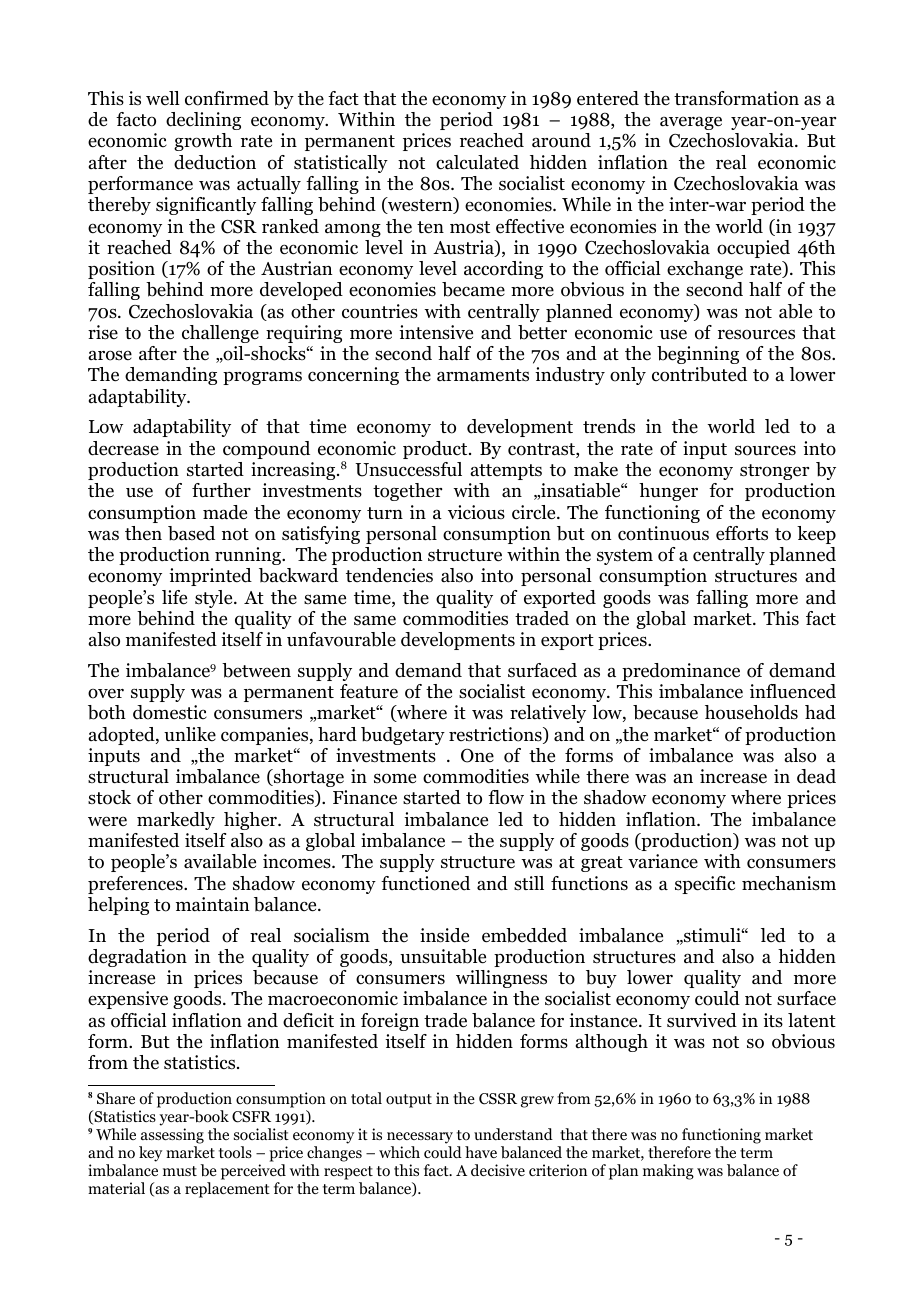  What do you see at coordinates (681, 672) in the screenshot?
I see `predominance` at bounding box center [681, 672].
